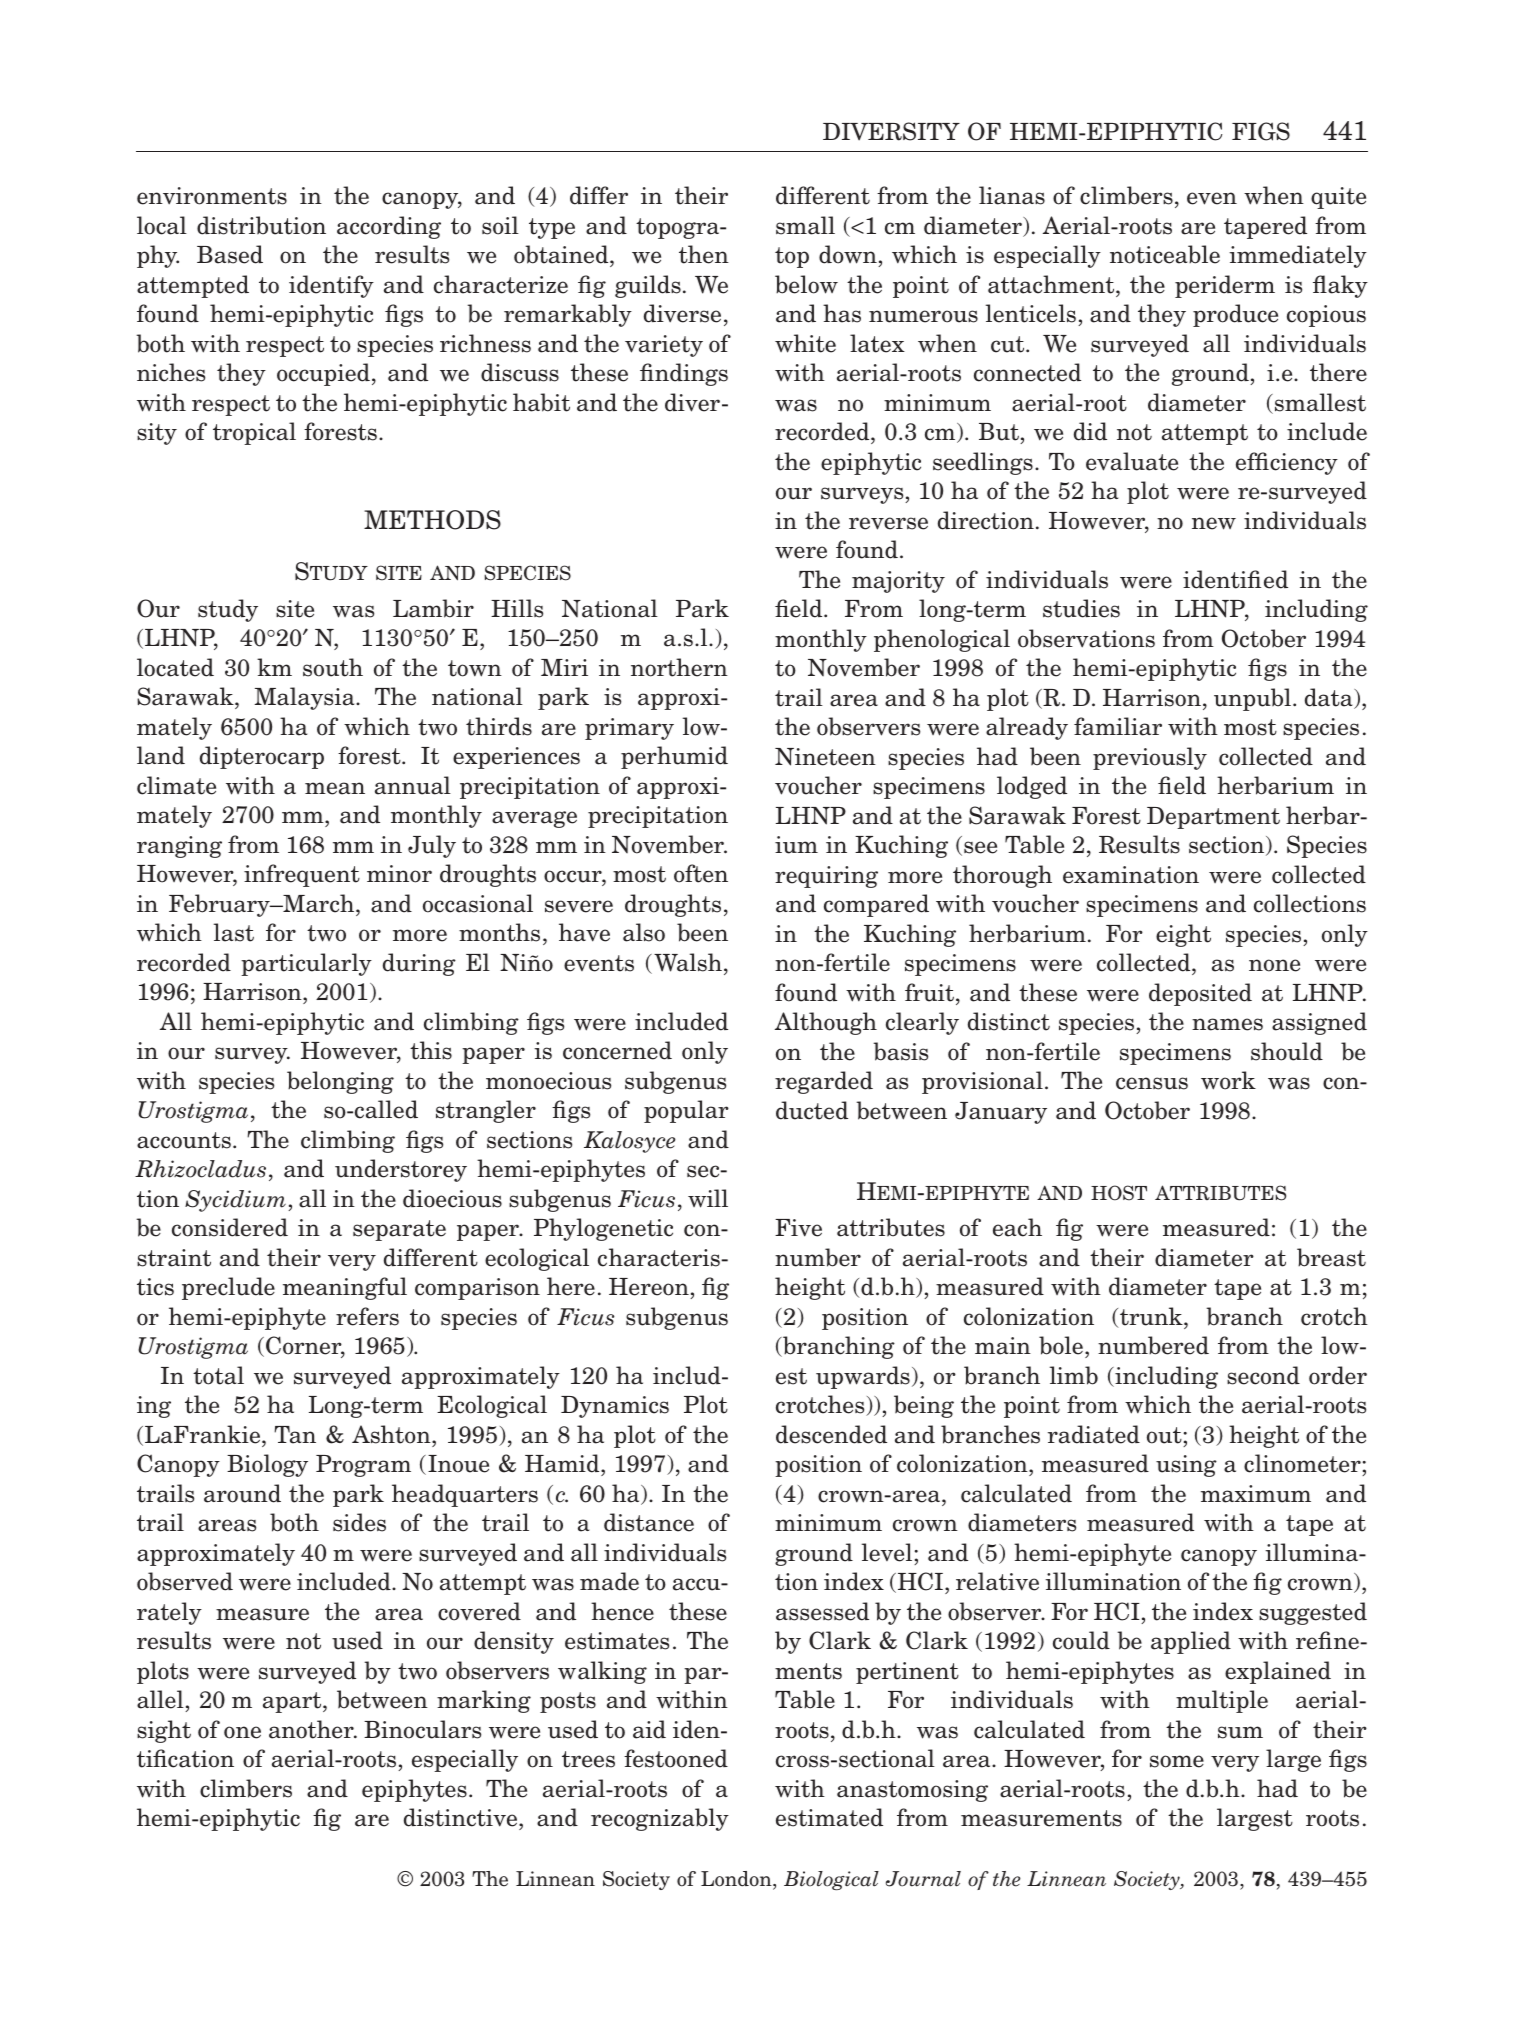 The image size is (1519, 2029). What do you see at coordinates (1165, 254) in the page?
I see `noticeable` at bounding box center [1165, 254].
